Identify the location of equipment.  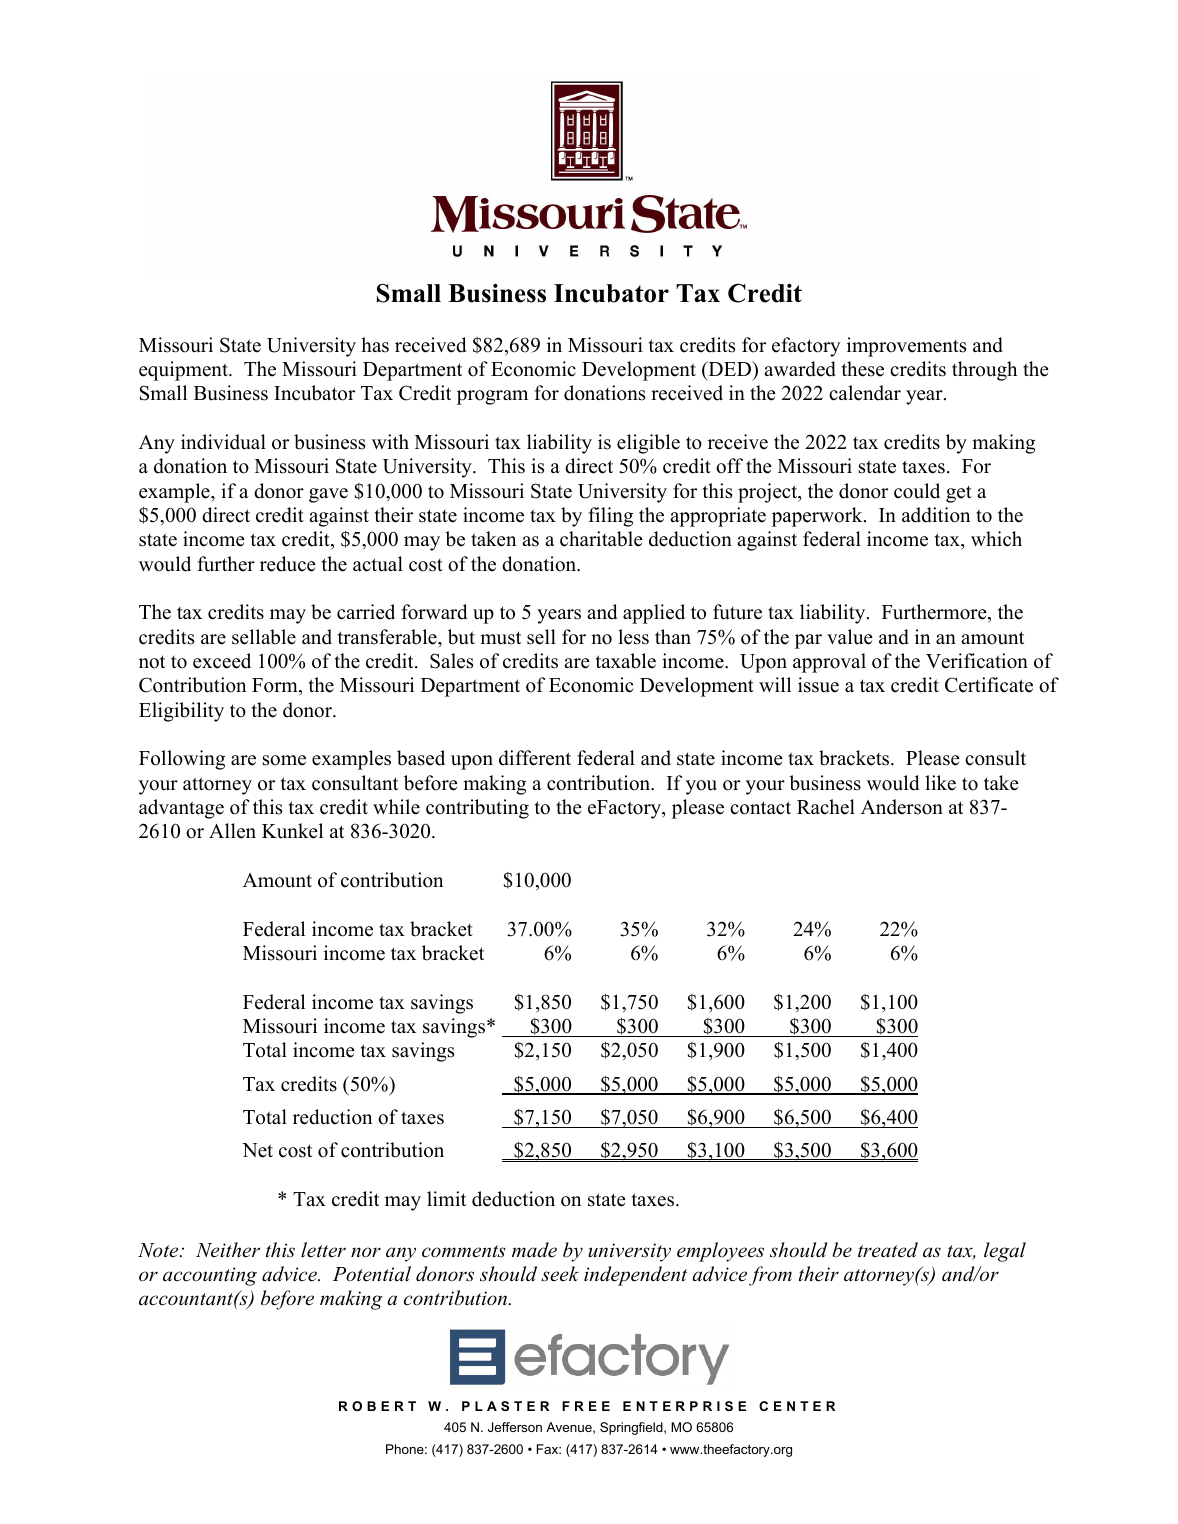
(184, 371).
